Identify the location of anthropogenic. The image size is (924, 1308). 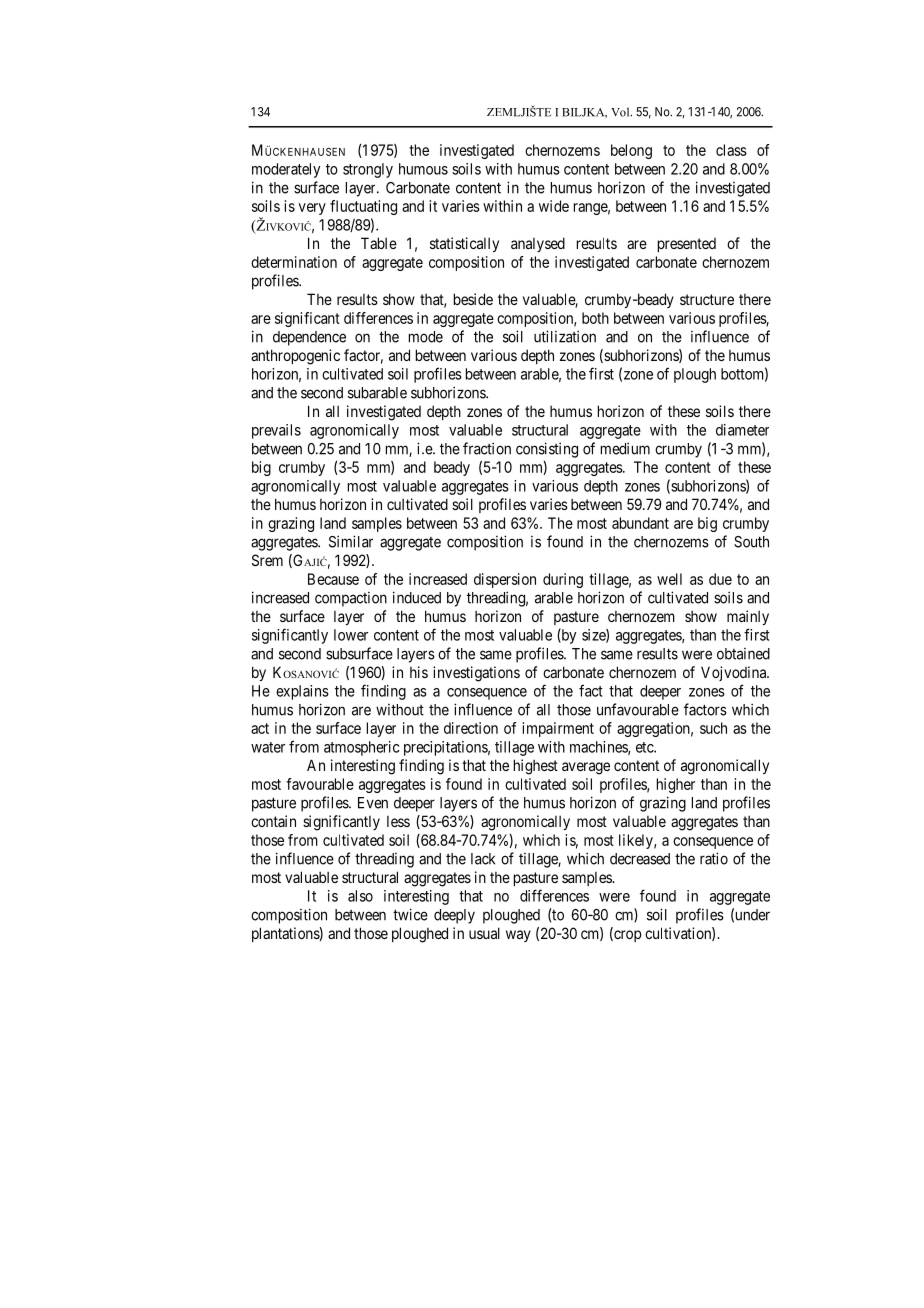
(295, 357).
